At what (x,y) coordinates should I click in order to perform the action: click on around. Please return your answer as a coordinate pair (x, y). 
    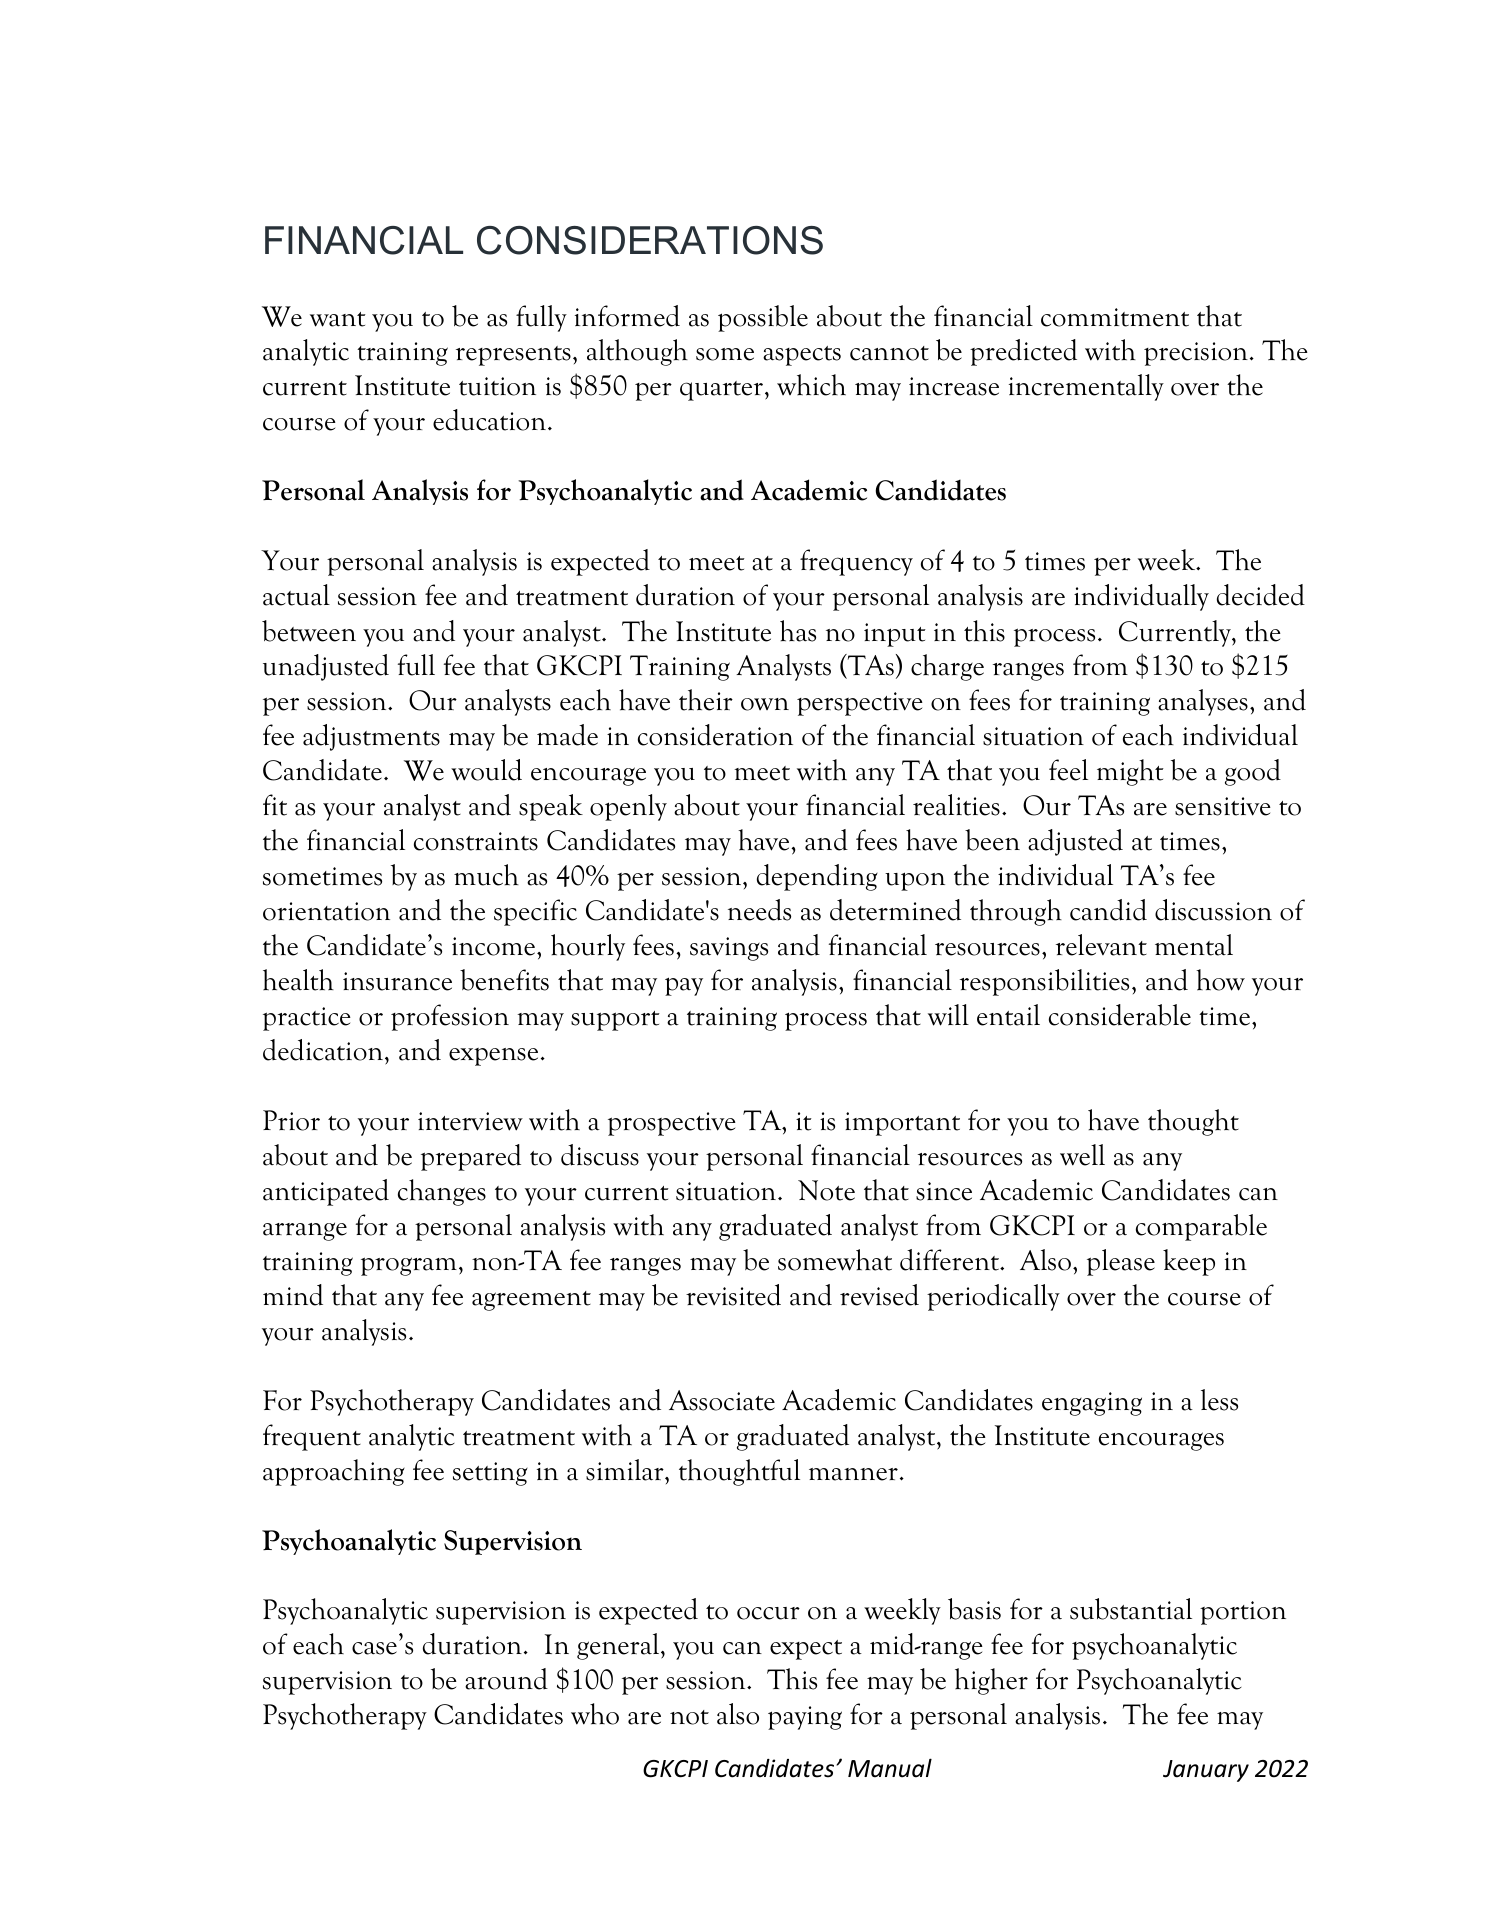
    Looking at the image, I should click on (506, 1679).
